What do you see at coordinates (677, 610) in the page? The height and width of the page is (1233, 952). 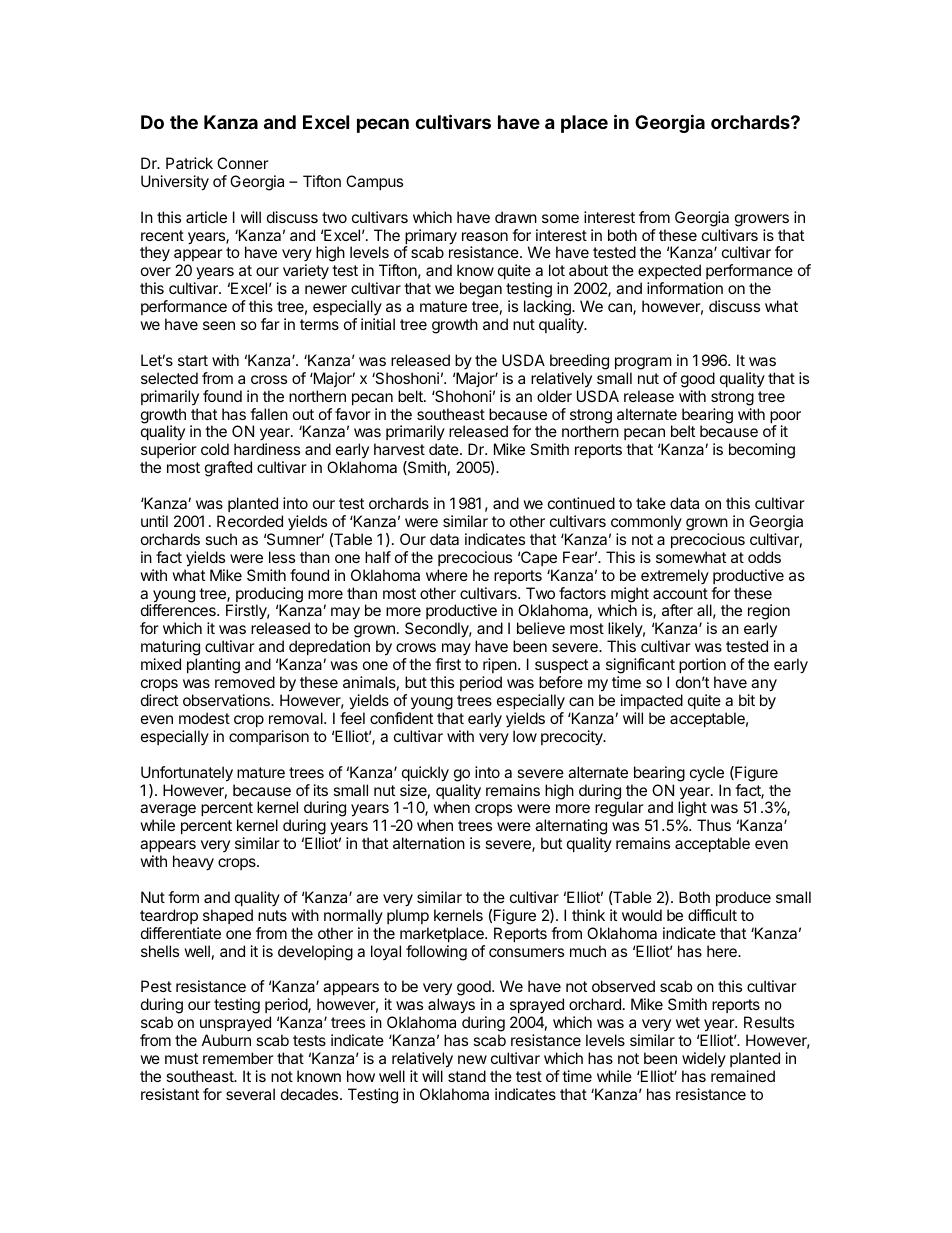 I see `after` at bounding box center [677, 610].
